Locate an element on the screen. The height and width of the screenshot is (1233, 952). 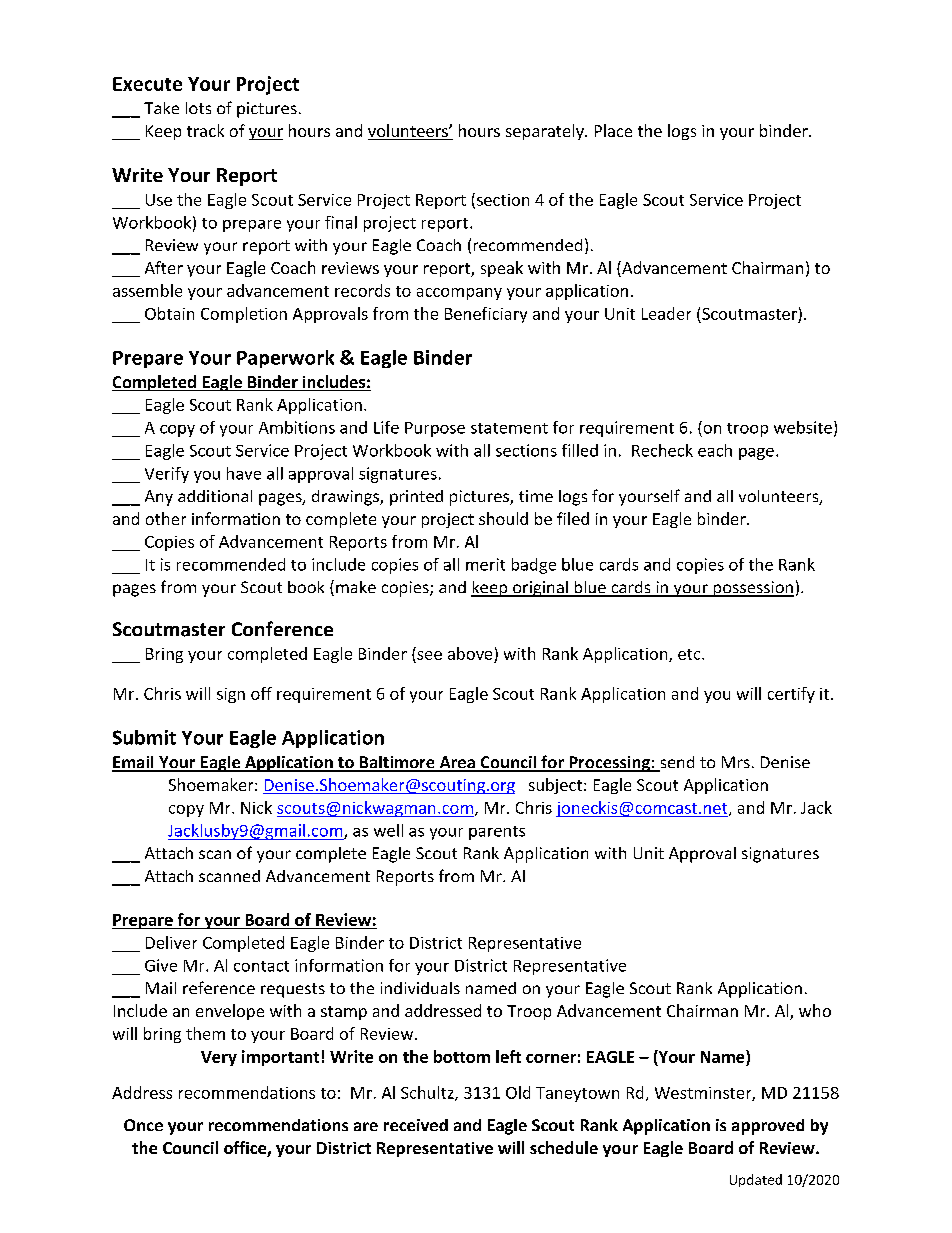
etc is located at coordinates (690, 654).
